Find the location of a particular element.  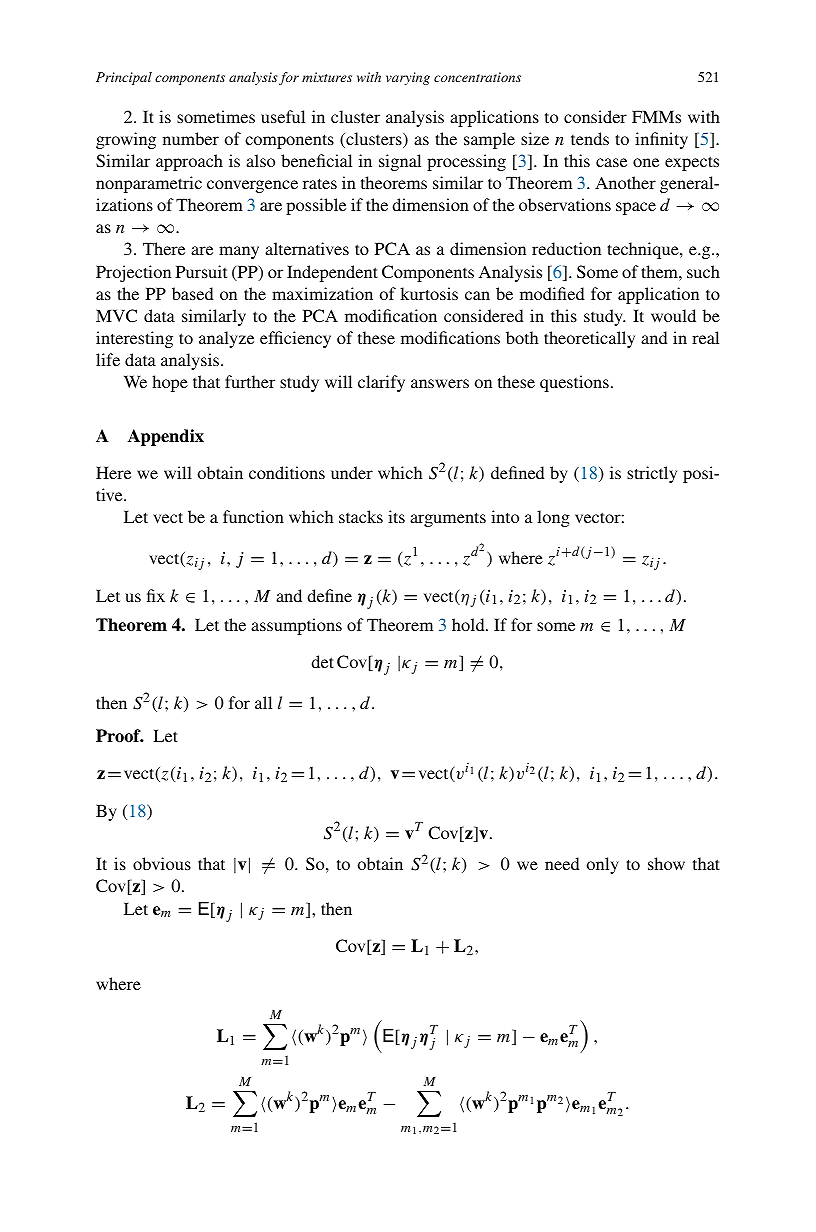

show is located at coordinates (666, 863).
